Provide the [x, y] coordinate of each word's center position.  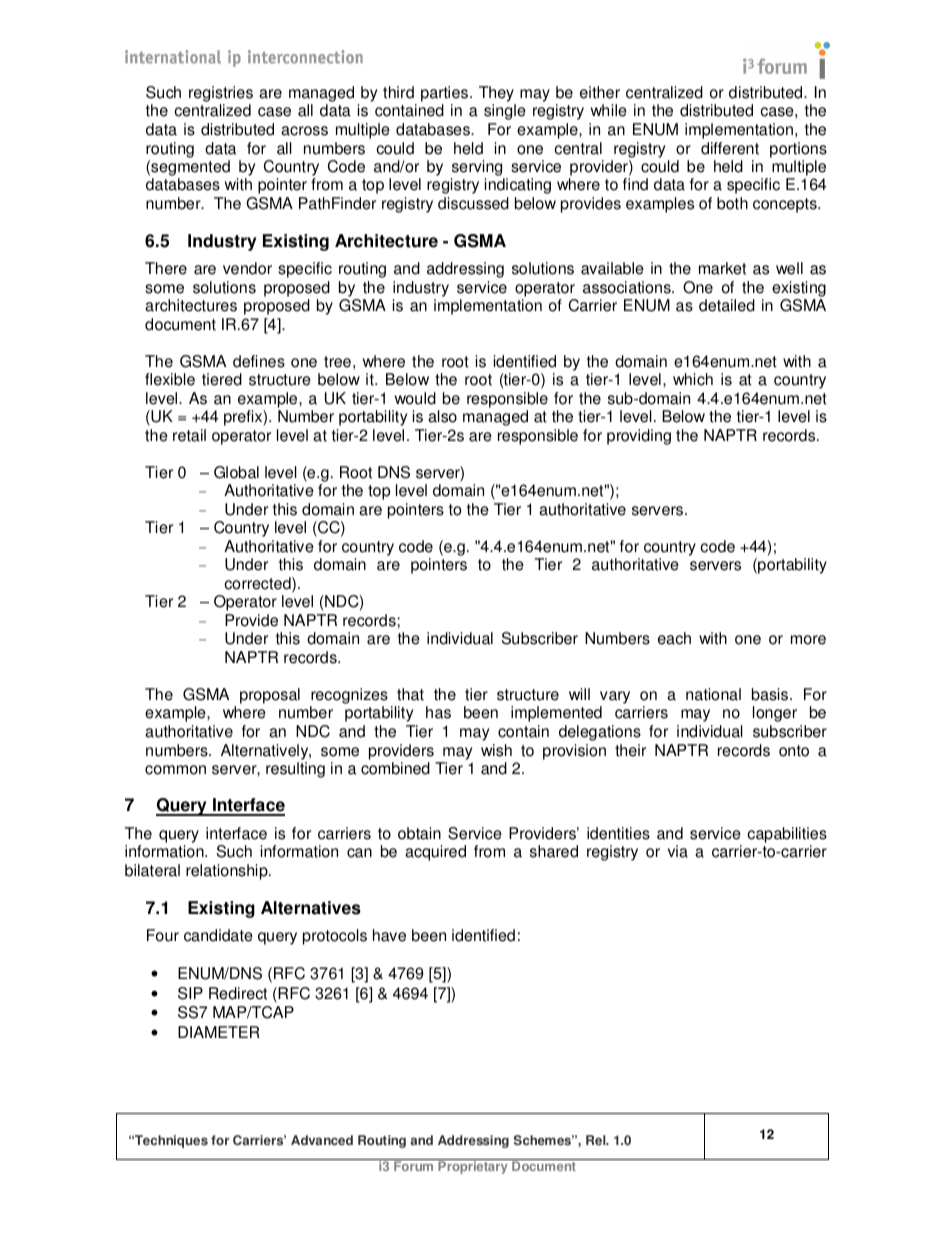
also [442, 416]
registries [221, 95]
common [175, 770]
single [505, 112]
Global [236, 472]
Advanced [322, 1140]
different [730, 148]
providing [639, 437]
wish [496, 750]
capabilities [787, 836]
